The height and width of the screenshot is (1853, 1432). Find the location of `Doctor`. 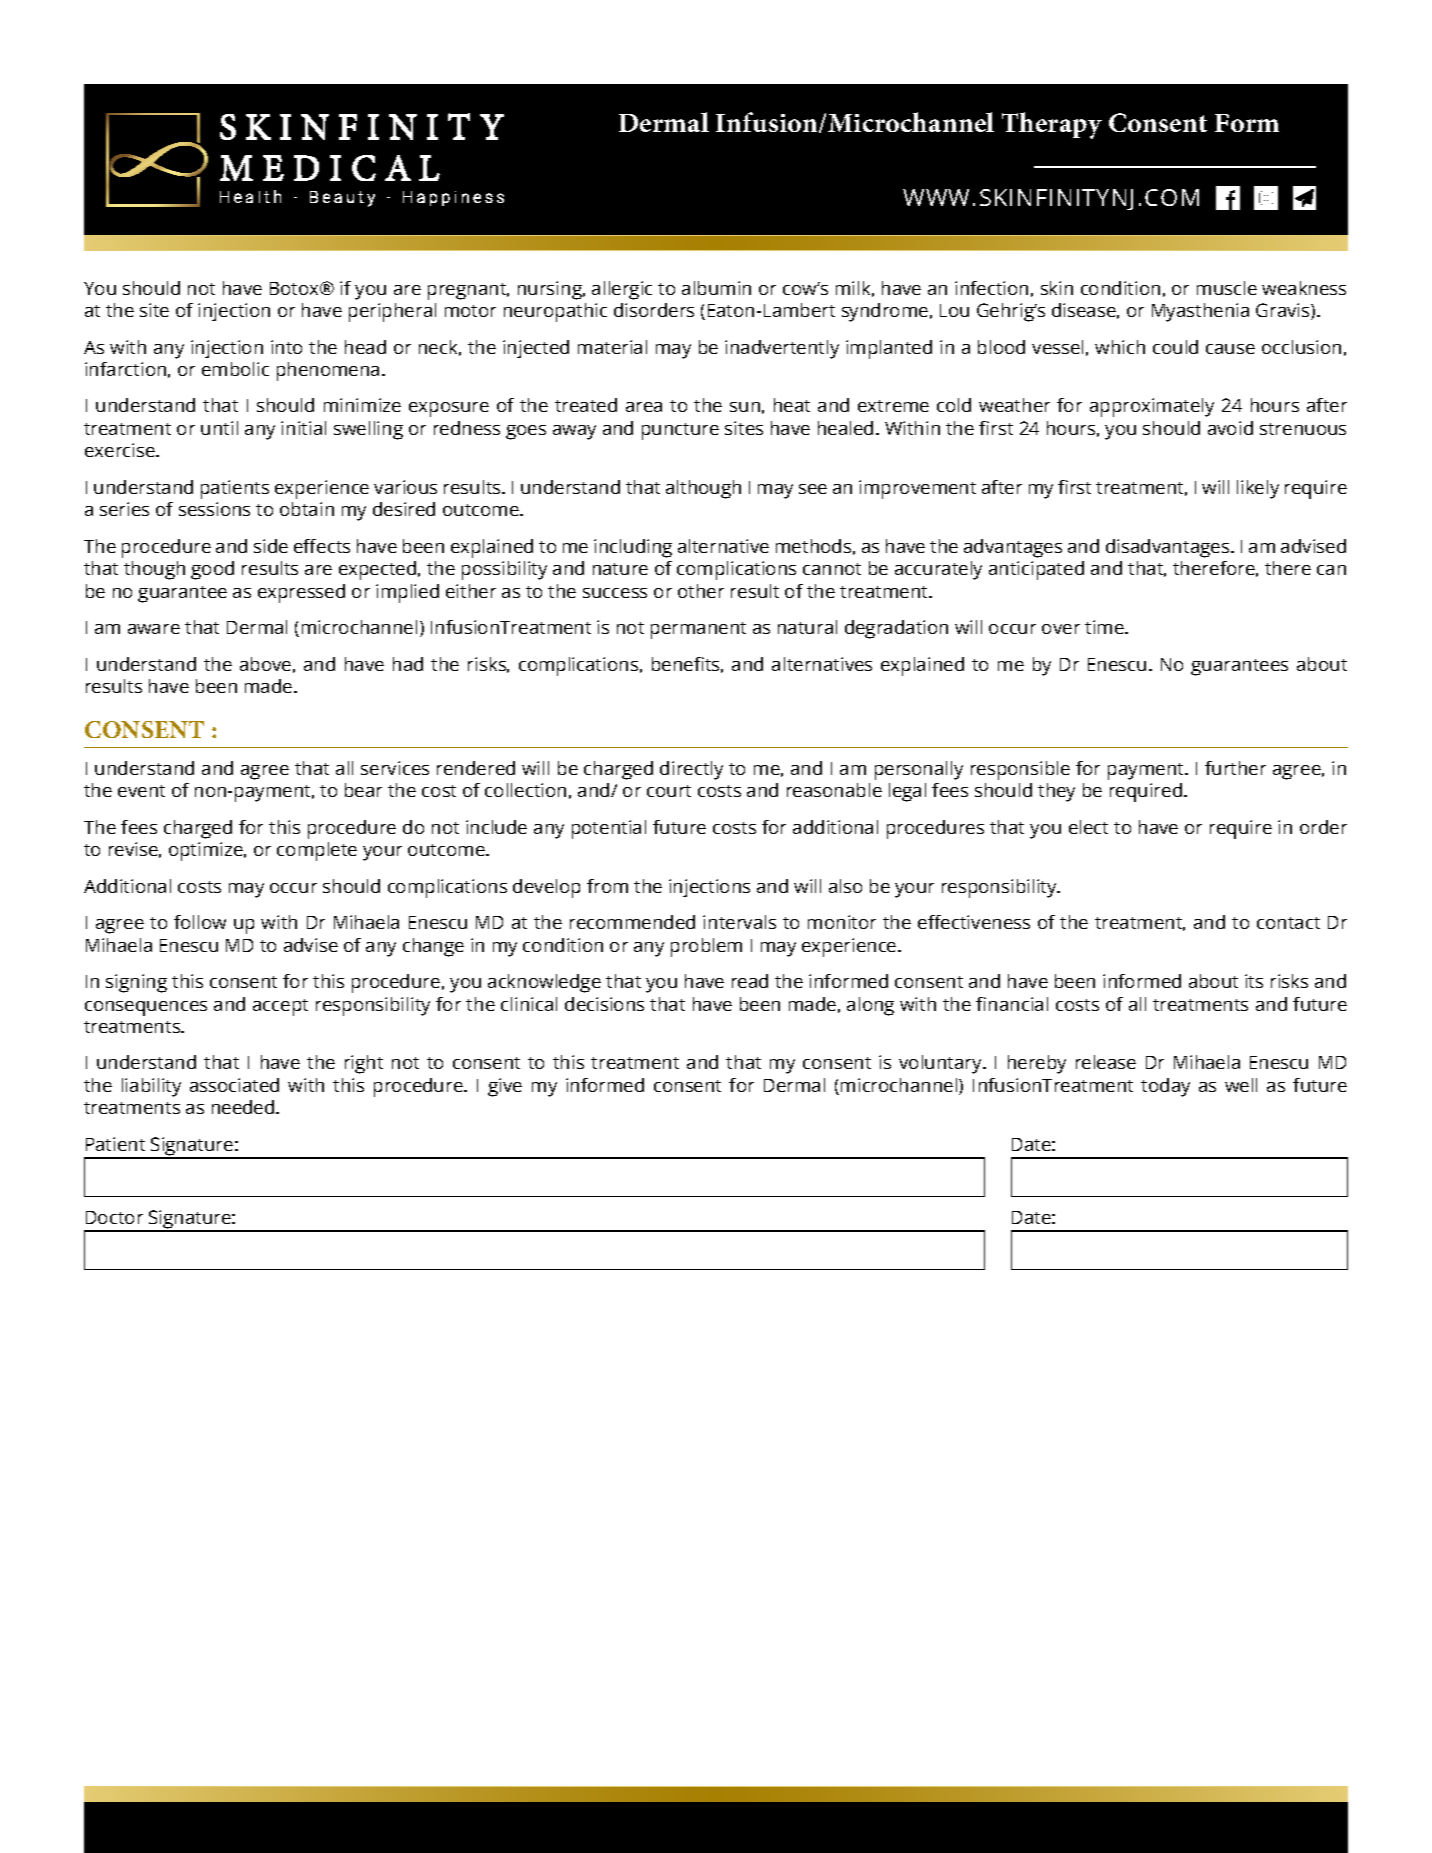

Doctor is located at coordinates (114, 1217).
